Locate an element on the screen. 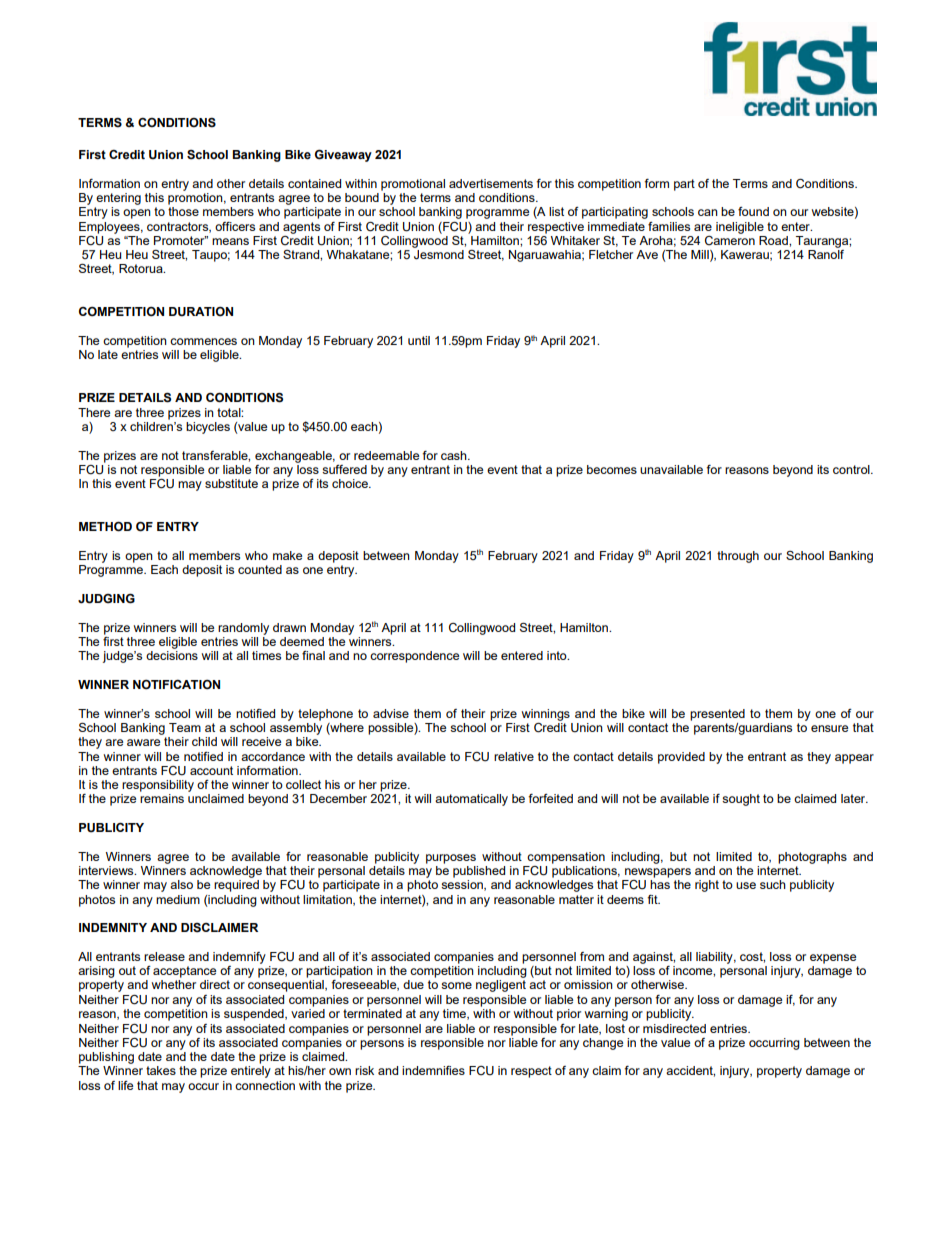 The image size is (952, 1233). takes is located at coordinates (161, 1070).
